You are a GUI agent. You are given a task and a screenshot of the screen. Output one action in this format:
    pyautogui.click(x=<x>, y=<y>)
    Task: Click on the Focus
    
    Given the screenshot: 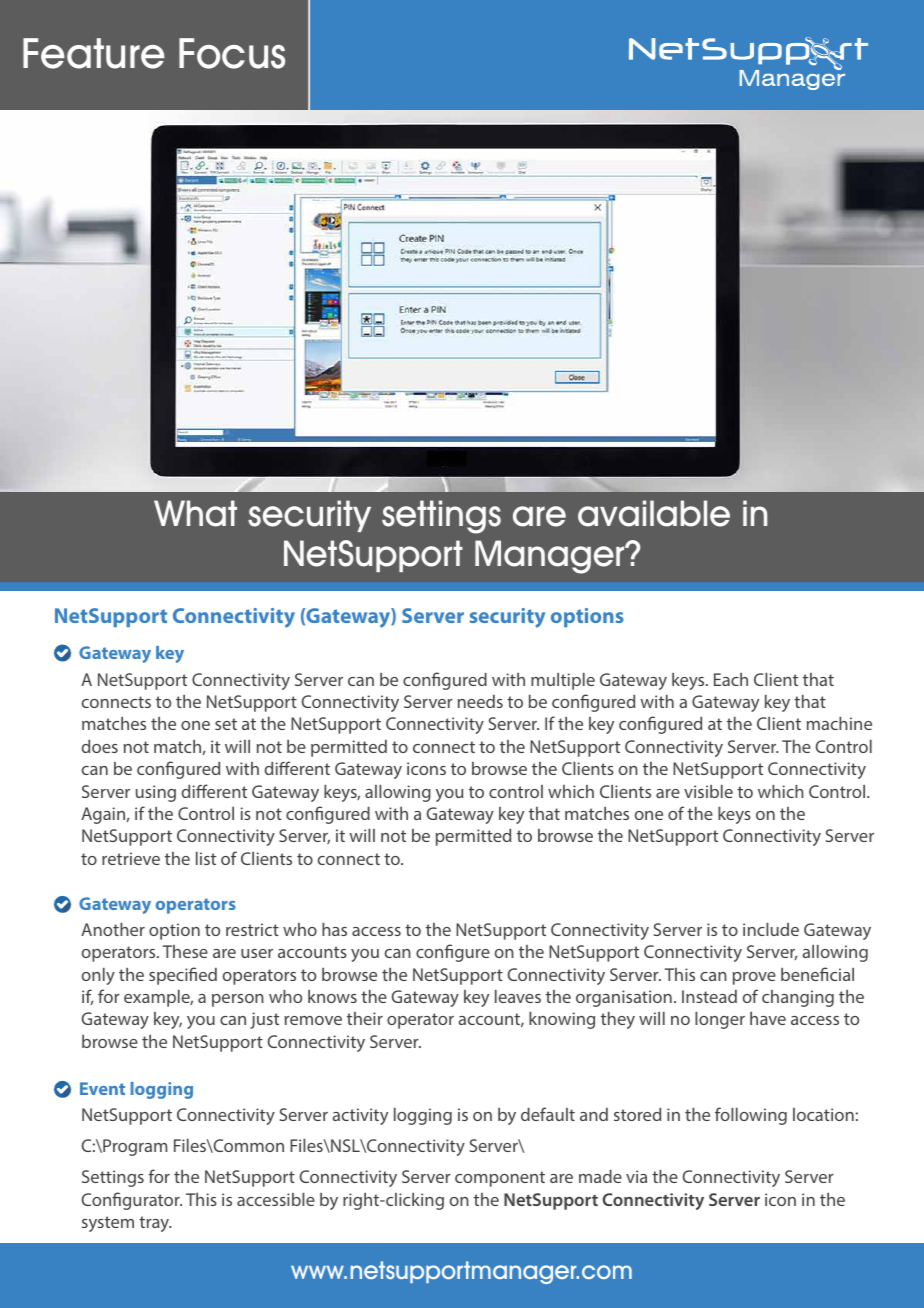 What is the action you would take?
    pyautogui.click(x=232, y=53)
